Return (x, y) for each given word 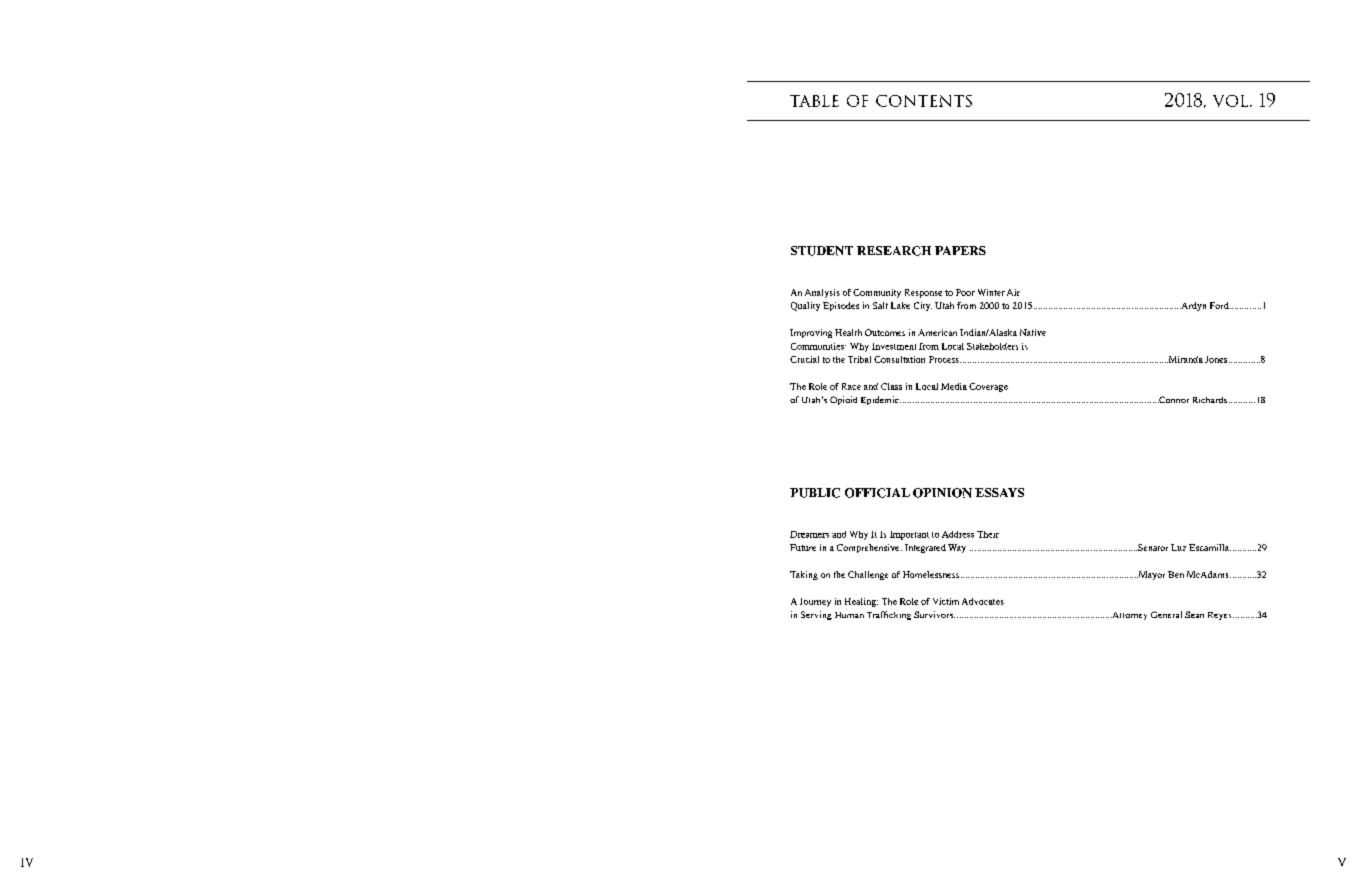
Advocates (983, 601)
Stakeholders (992, 346)
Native (1033, 332)
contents (924, 101)
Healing (861, 602)
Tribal (859, 359)
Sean (1194, 614)
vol (1232, 101)
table (814, 101)
